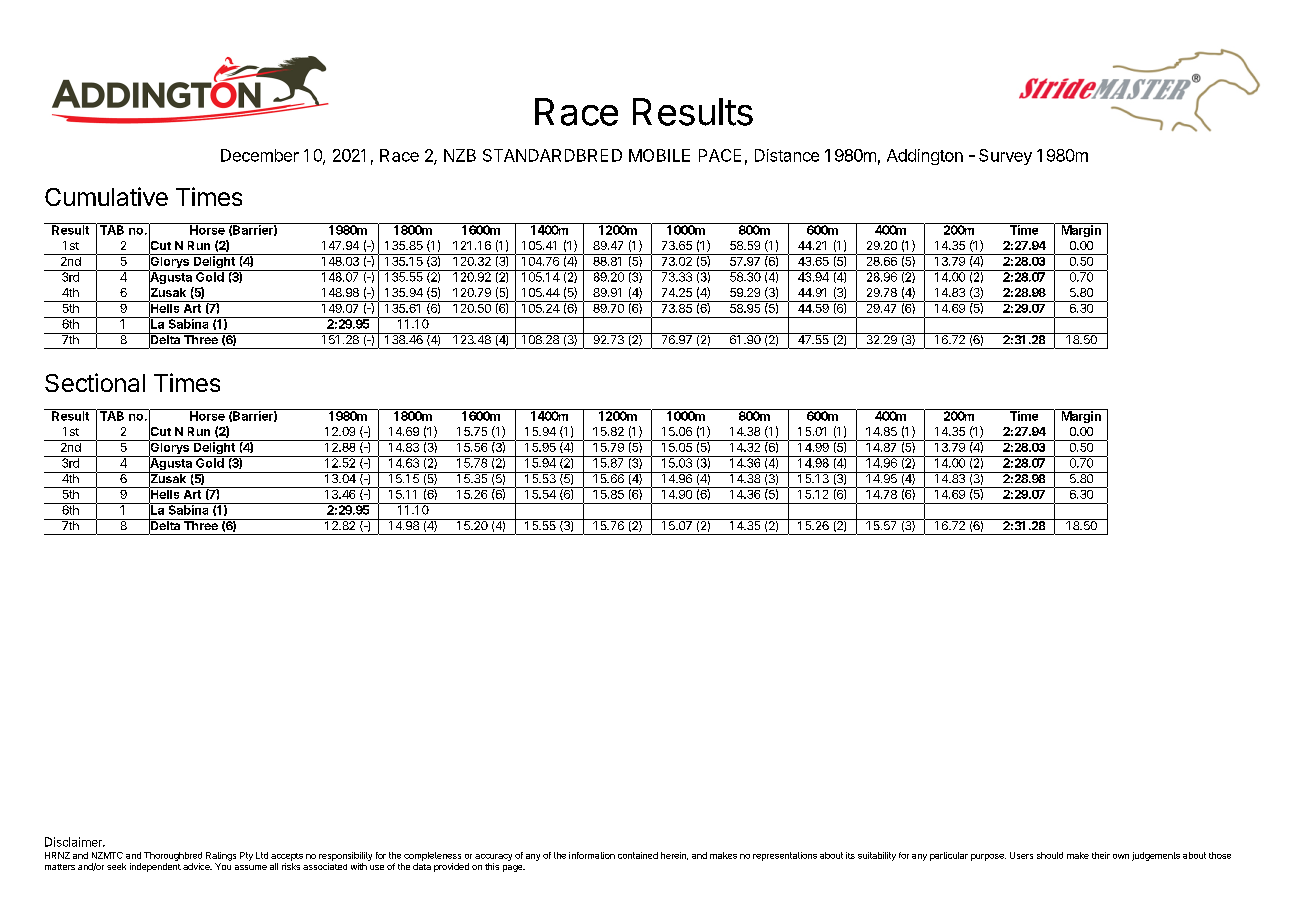 This image has width=1308, height=924. Describe the element at coordinates (1101, 855) in the image. I see `their` at that location.
